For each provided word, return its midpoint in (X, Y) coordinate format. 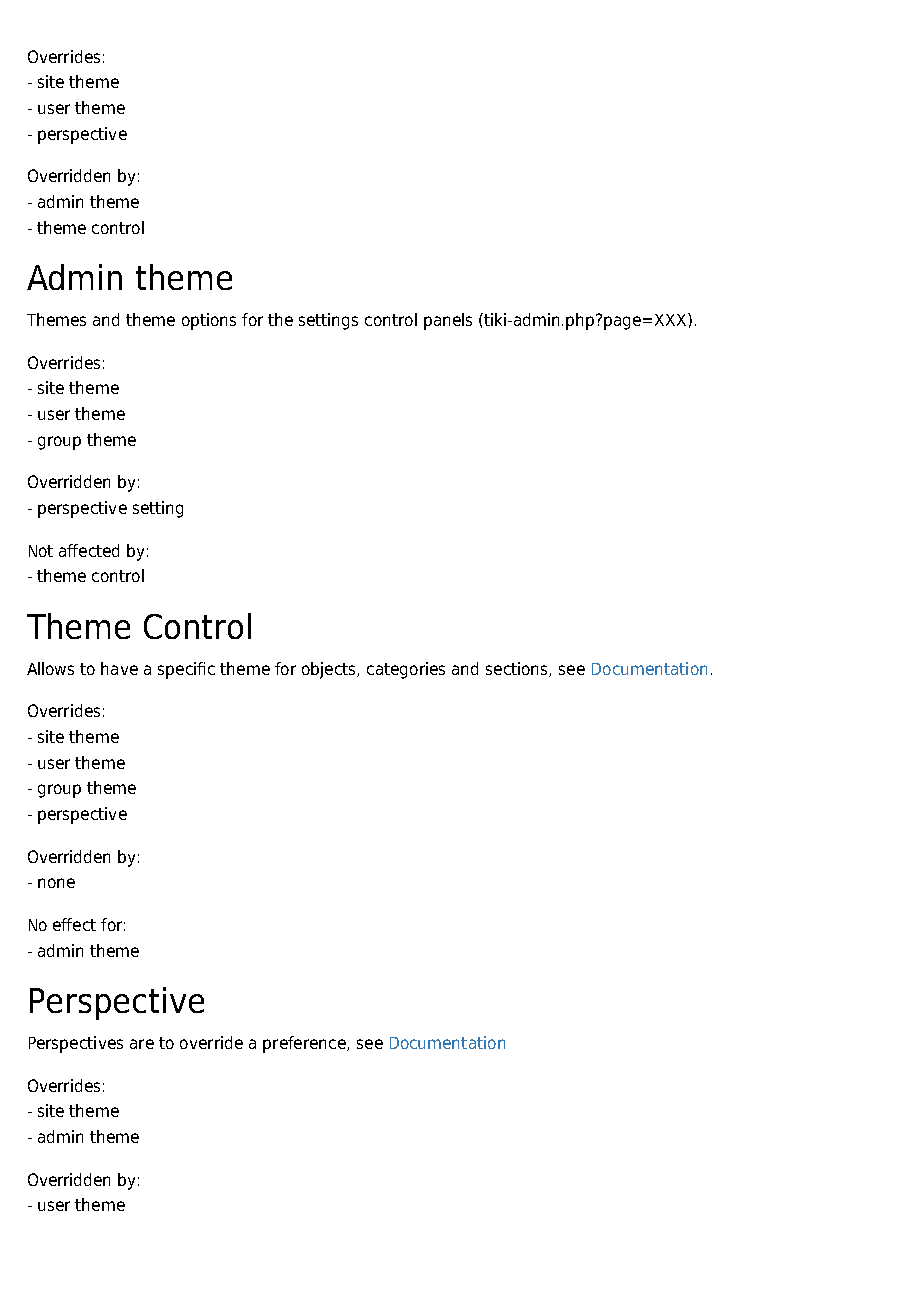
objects (330, 670)
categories (406, 670)
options (209, 321)
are (142, 1044)
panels (448, 321)
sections (518, 669)
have (119, 668)
